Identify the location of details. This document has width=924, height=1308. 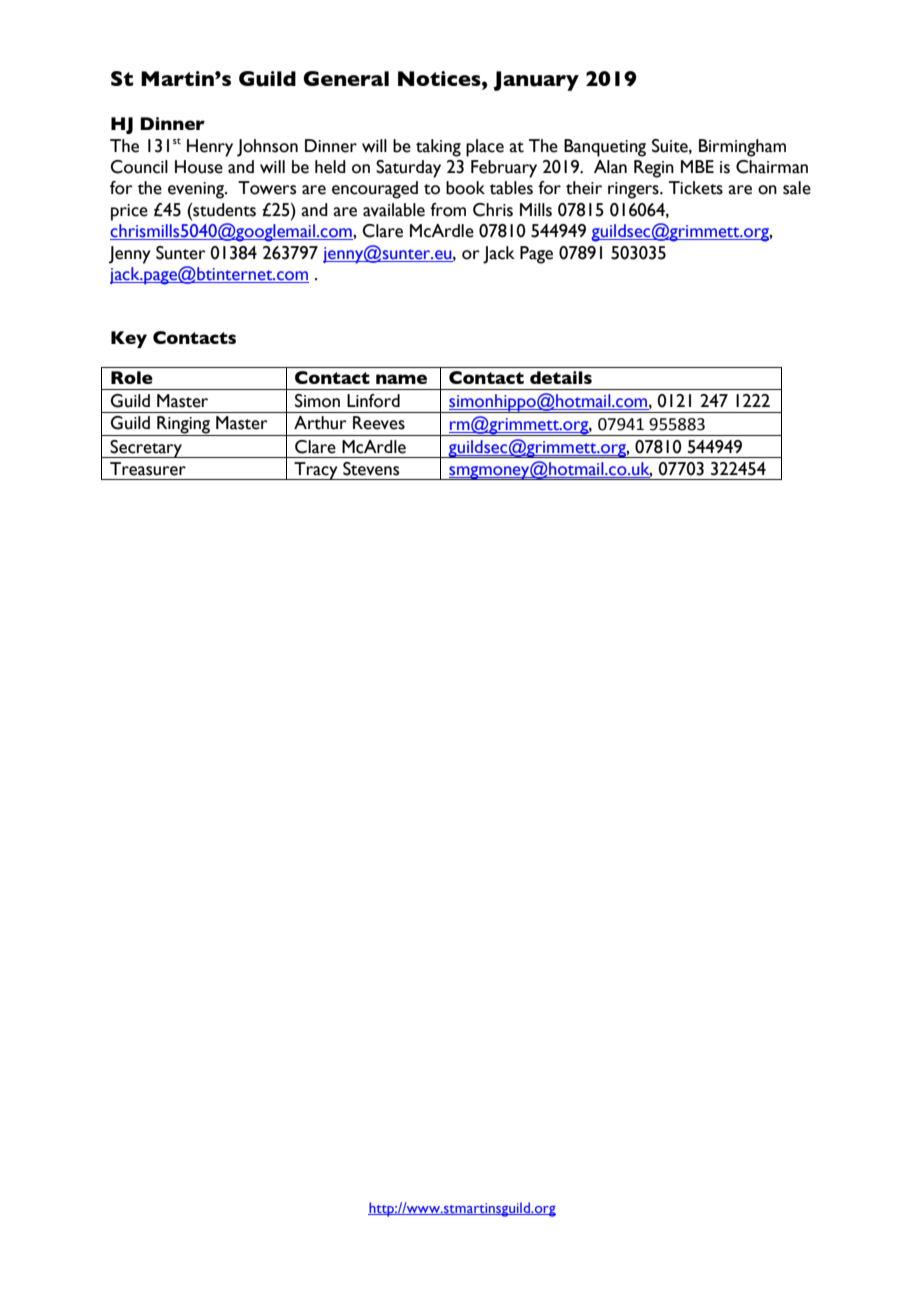
(561, 377).
